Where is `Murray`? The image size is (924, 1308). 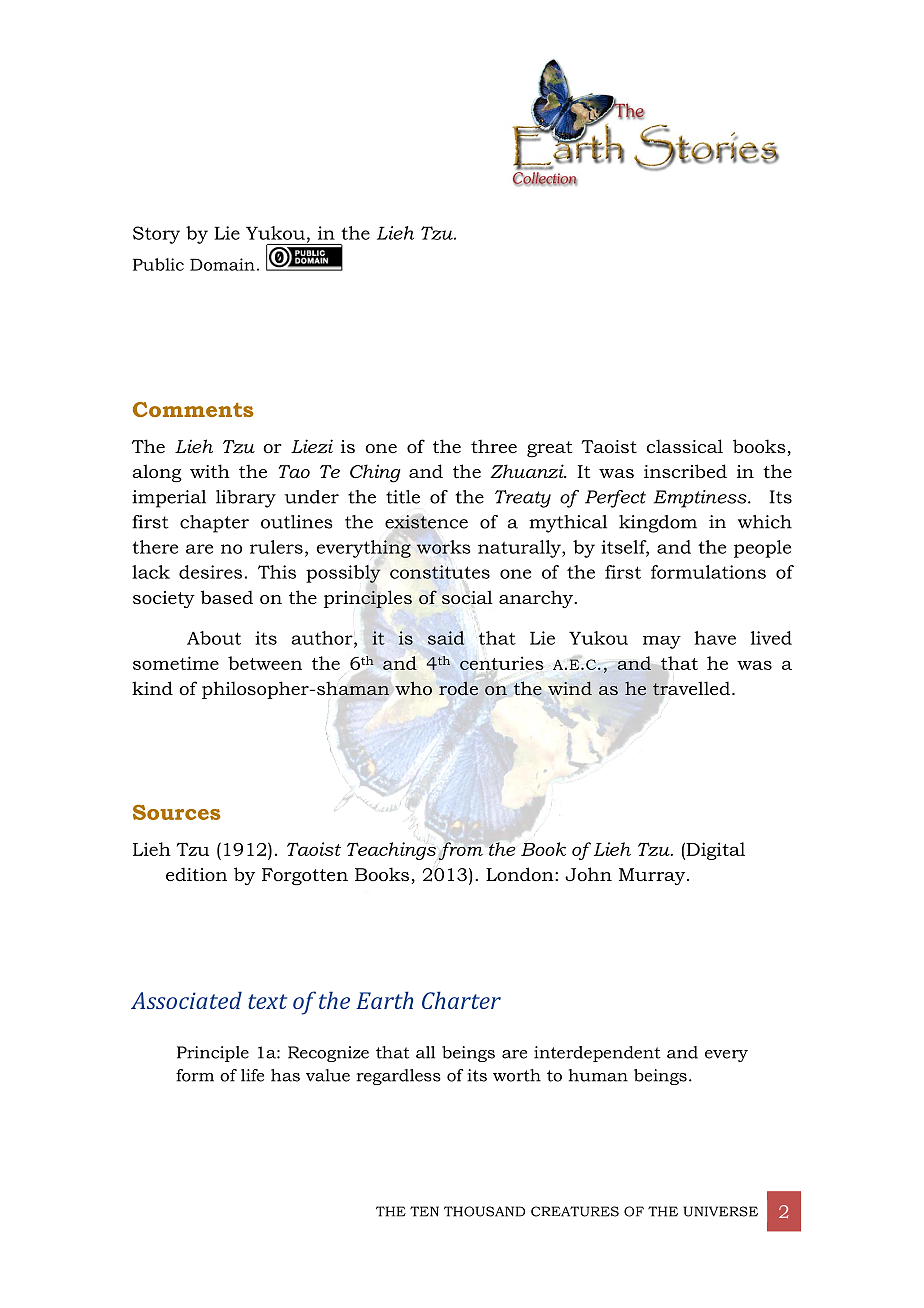 Murray is located at coordinates (653, 876).
